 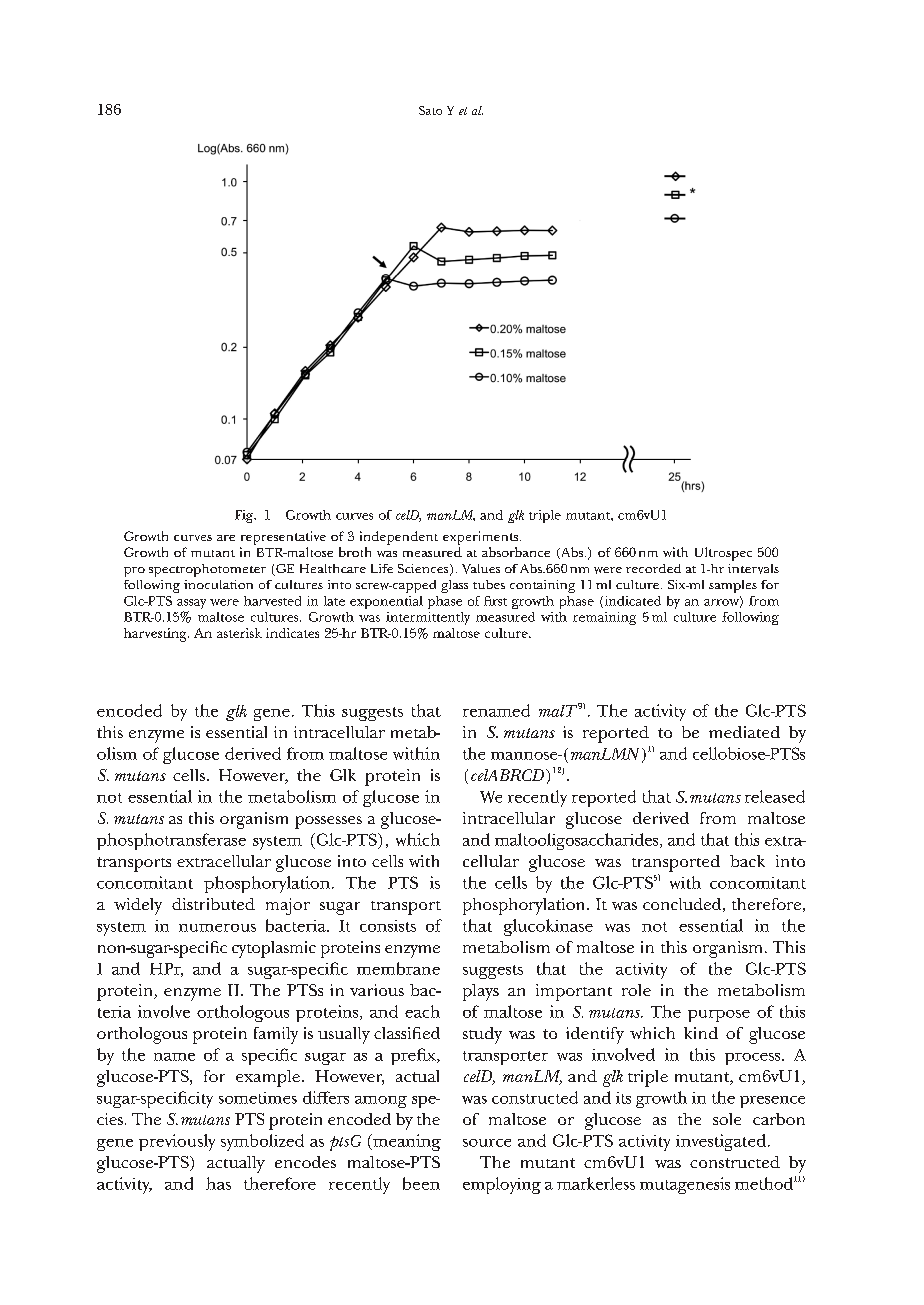 What do you see at coordinates (177, 1142) in the screenshot?
I see `previously` at bounding box center [177, 1142].
